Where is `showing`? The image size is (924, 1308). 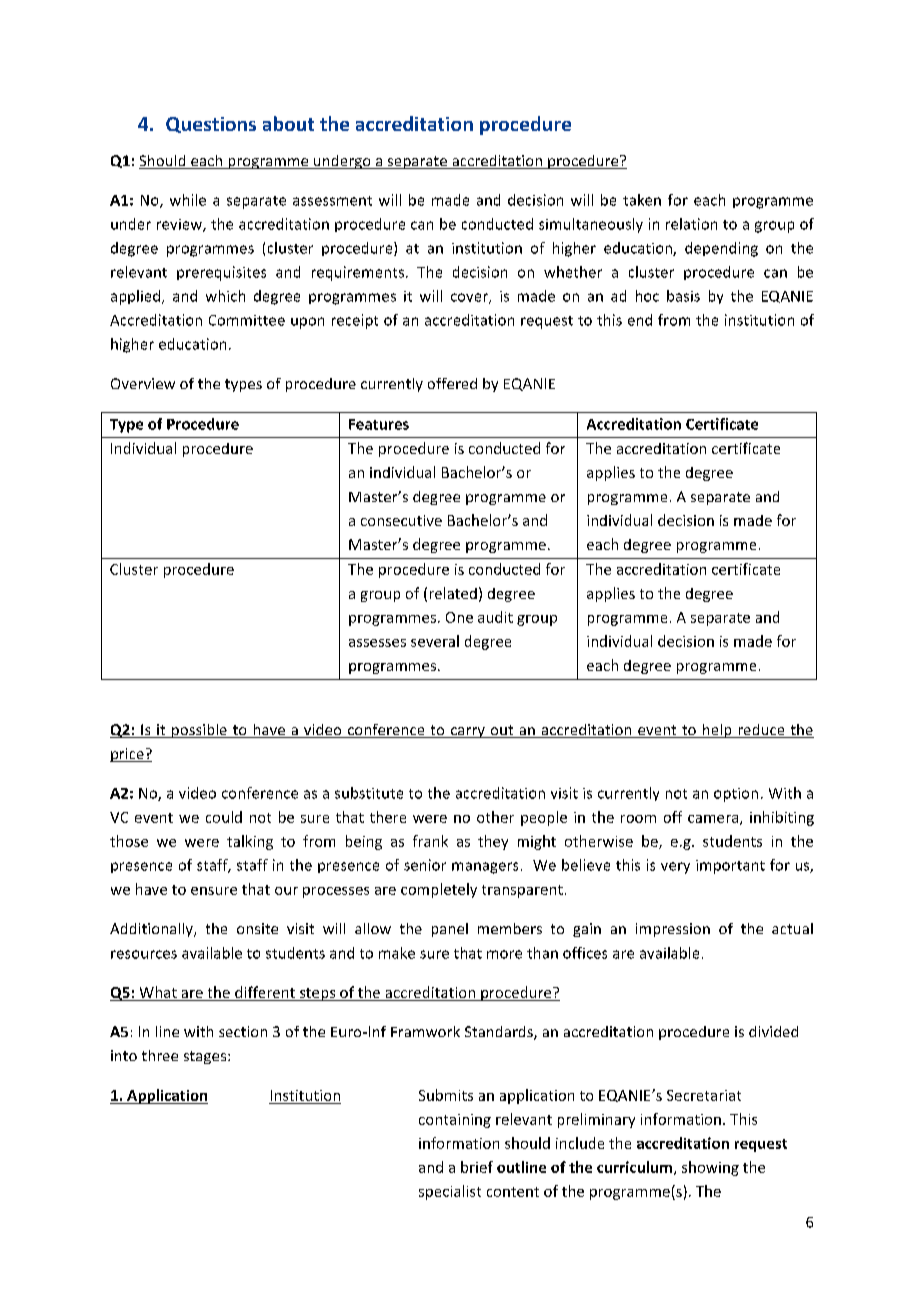 showing is located at coordinates (710, 1168).
